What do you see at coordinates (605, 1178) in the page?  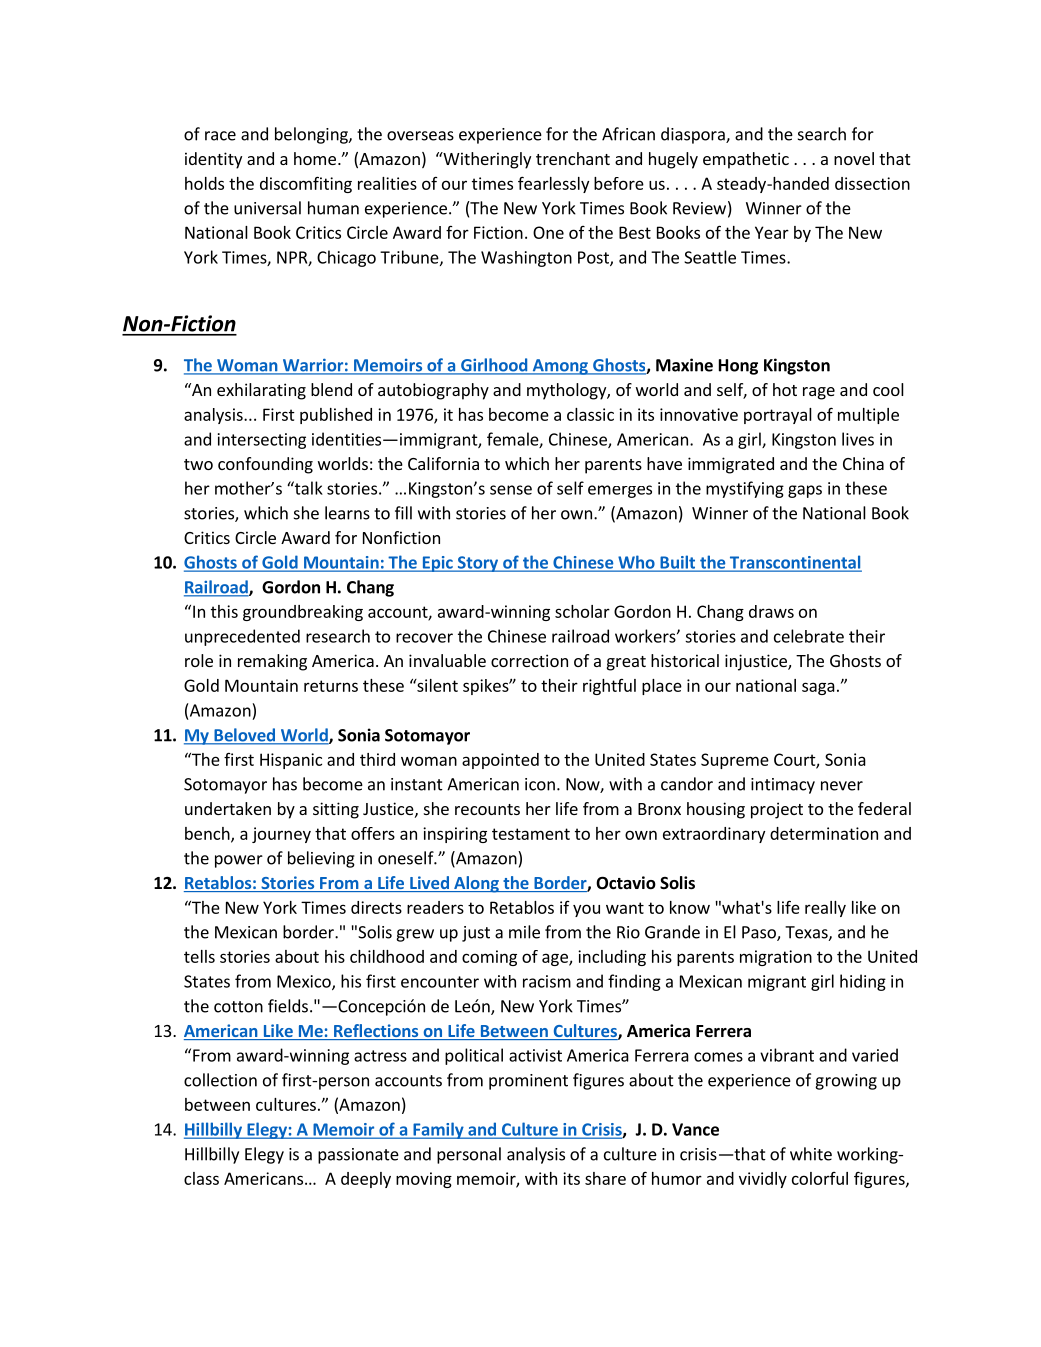 I see `share` at bounding box center [605, 1178].
